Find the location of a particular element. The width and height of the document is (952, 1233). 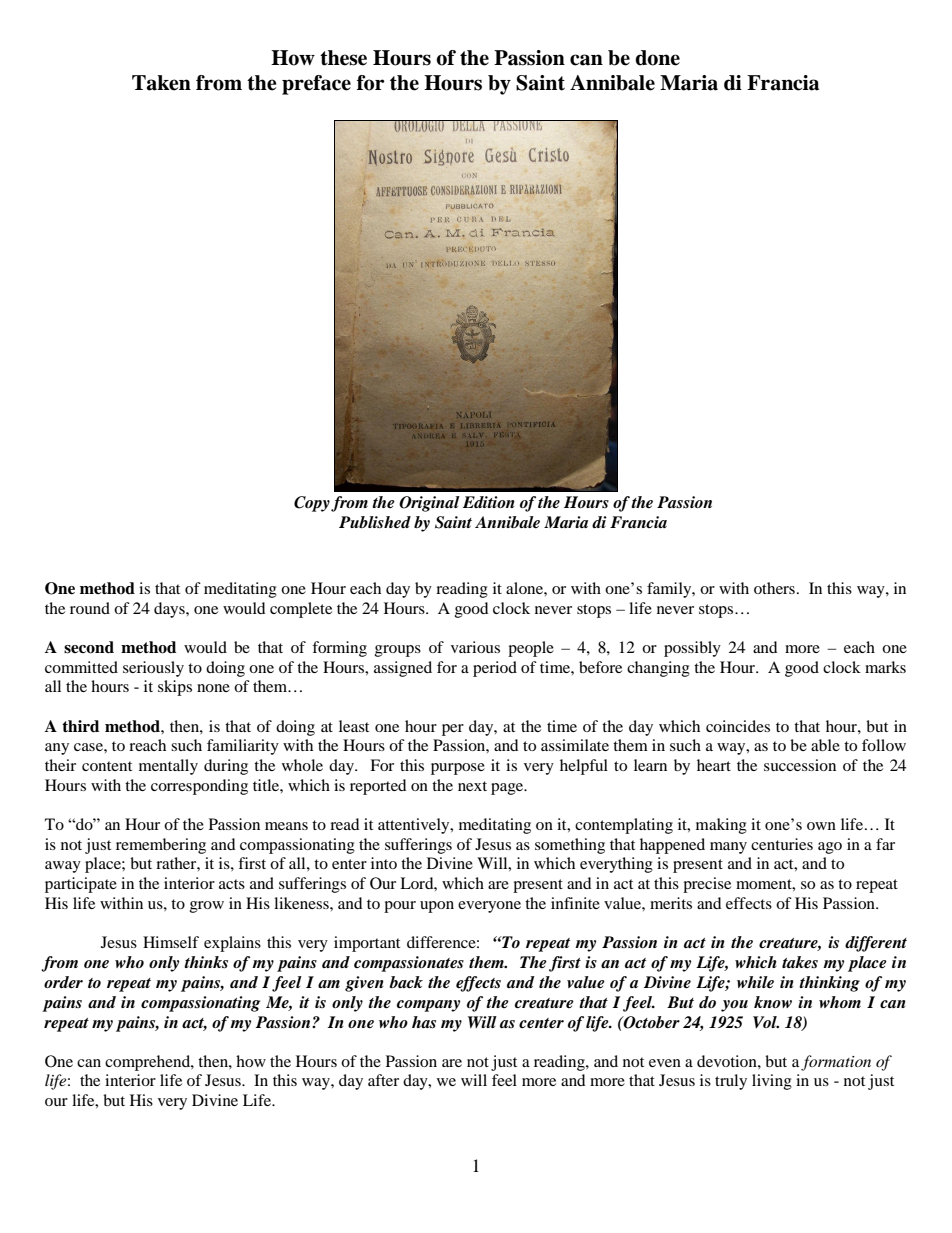

order is located at coordinates (63, 982).
